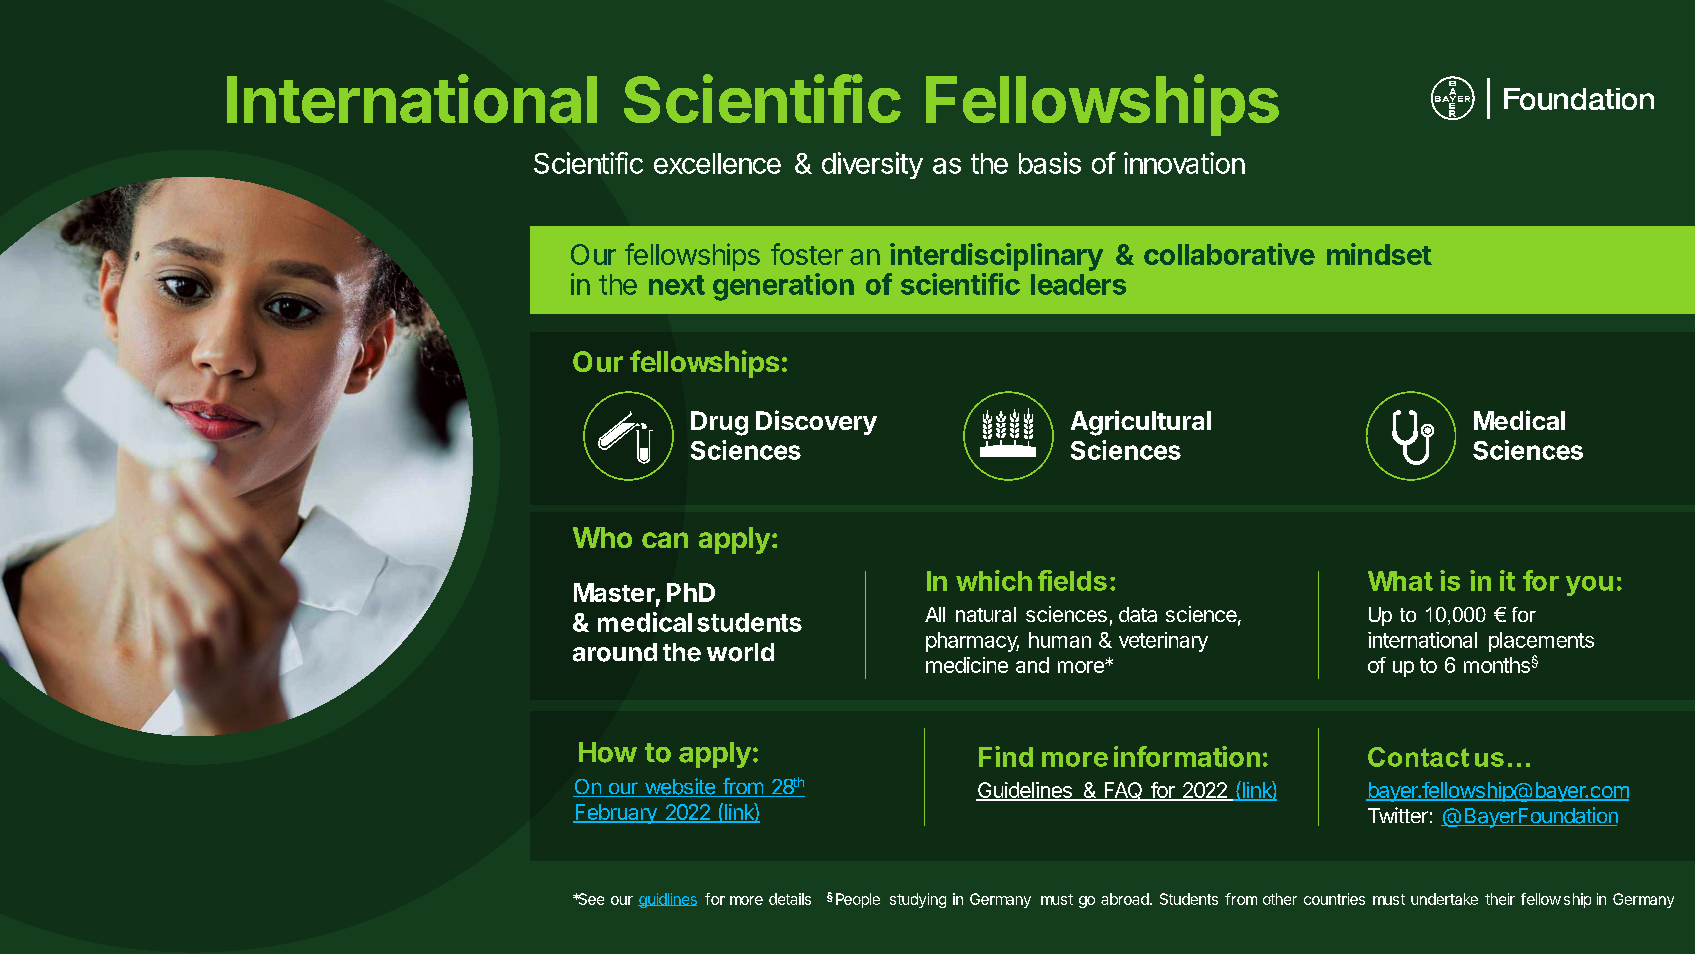 Image resolution: width=1695 pixels, height=954 pixels. I want to click on mindset, so click(1379, 254).
